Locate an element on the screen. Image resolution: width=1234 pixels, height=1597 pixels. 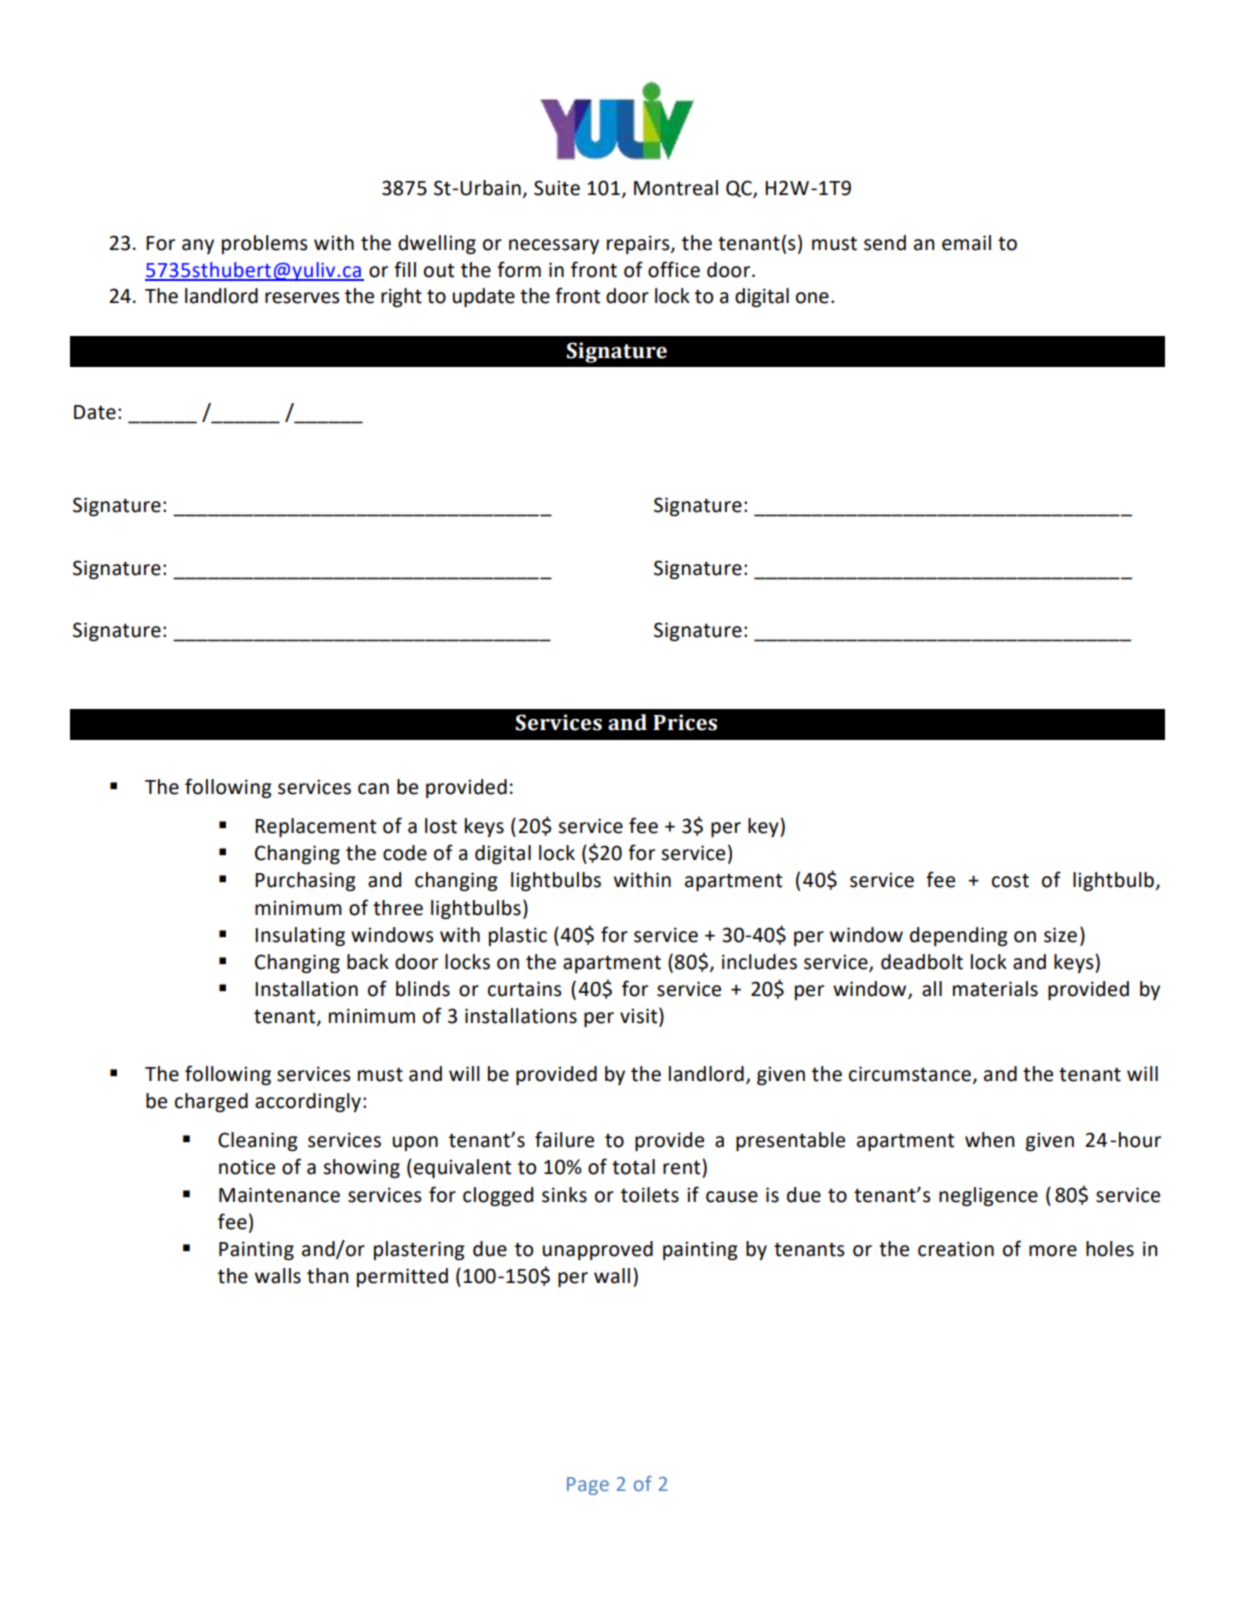
email is located at coordinates (966, 243).
